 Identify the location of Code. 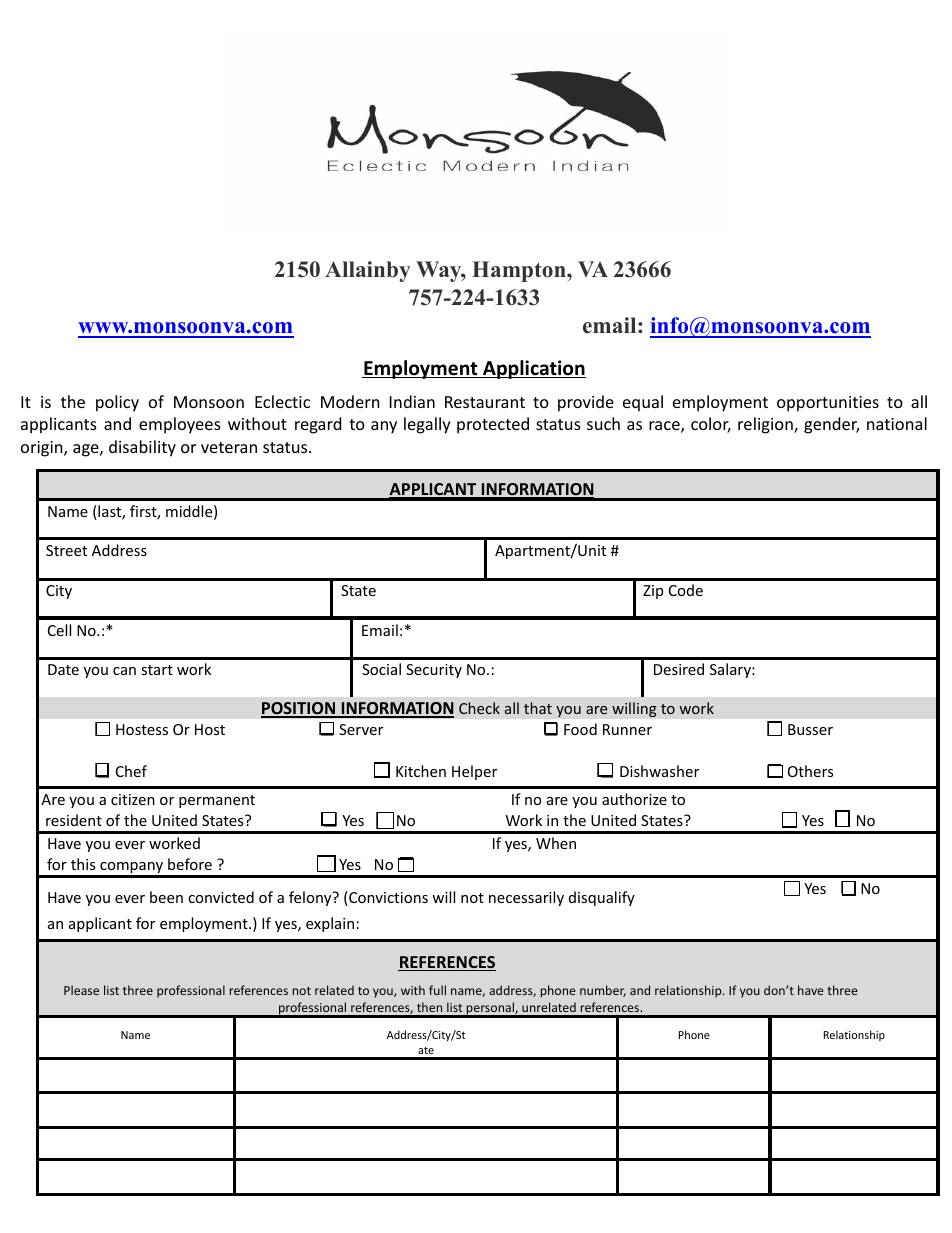
(686, 590).
